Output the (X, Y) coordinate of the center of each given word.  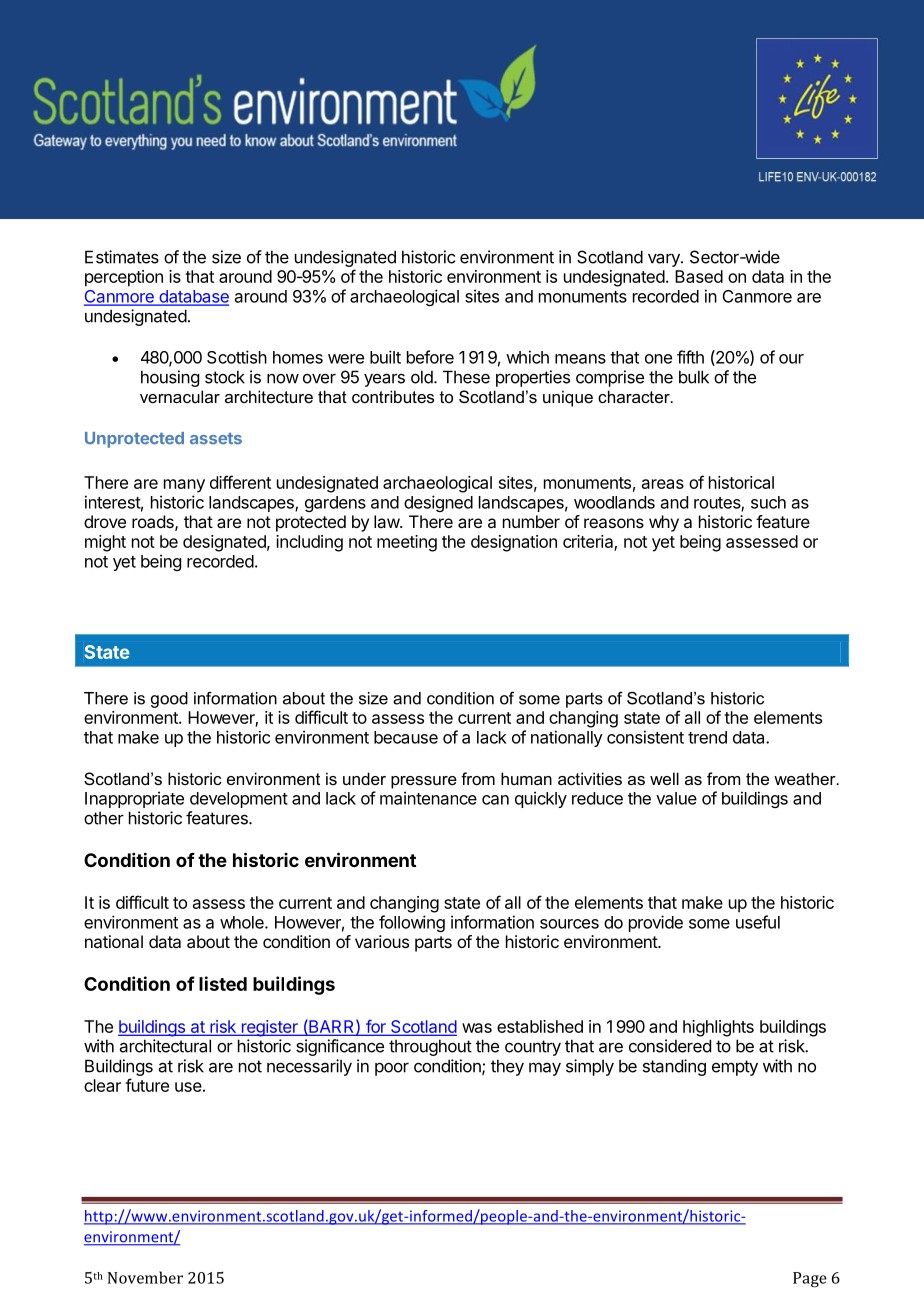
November (145, 1277)
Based (699, 276)
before (430, 357)
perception (124, 278)
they (507, 1067)
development (239, 800)
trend (707, 737)
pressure (424, 782)
